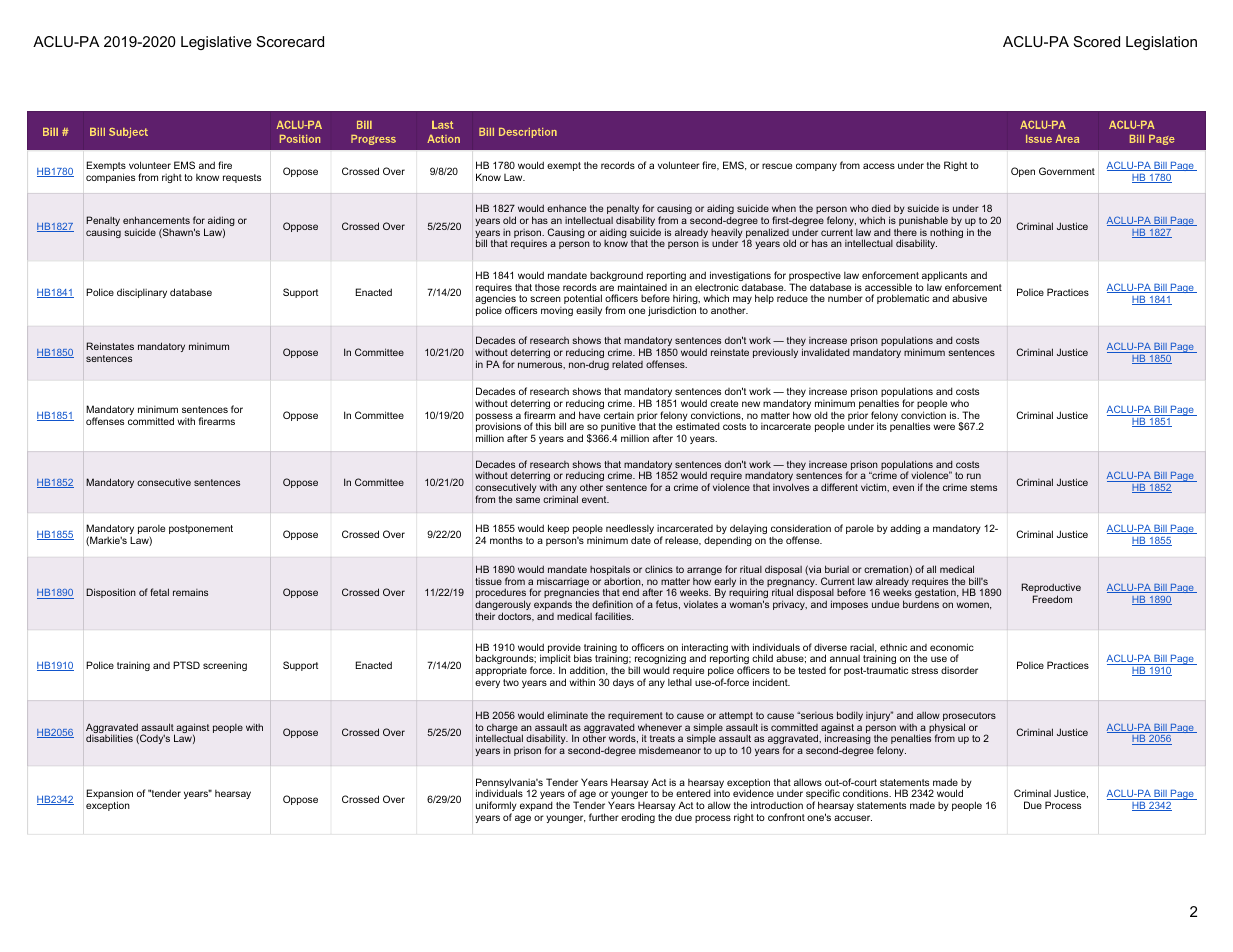  What do you see at coordinates (945, 234) in the document?
I see `nothing` at bounding box center [945, 234].
